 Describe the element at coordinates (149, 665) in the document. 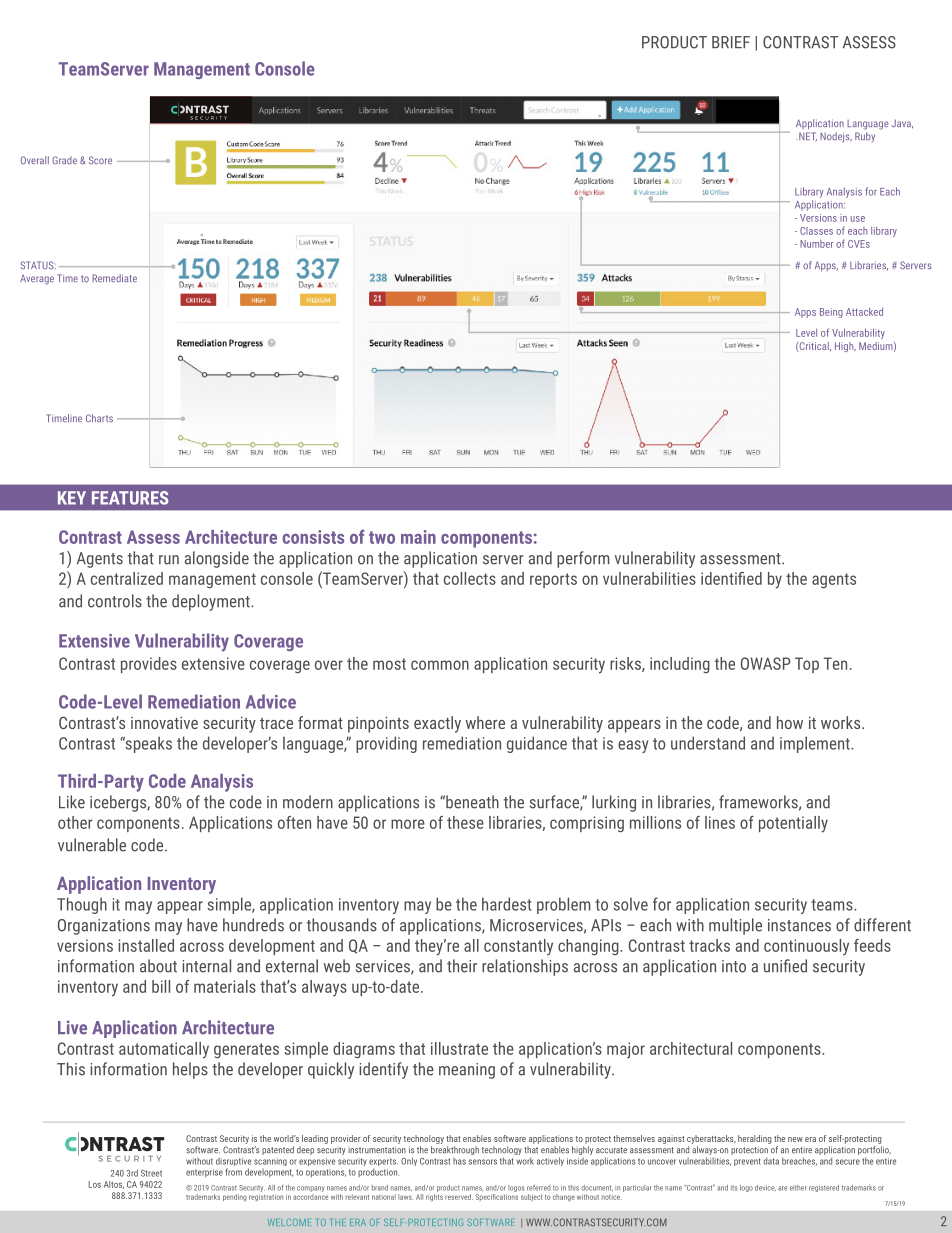

I see `provides` at that location.
